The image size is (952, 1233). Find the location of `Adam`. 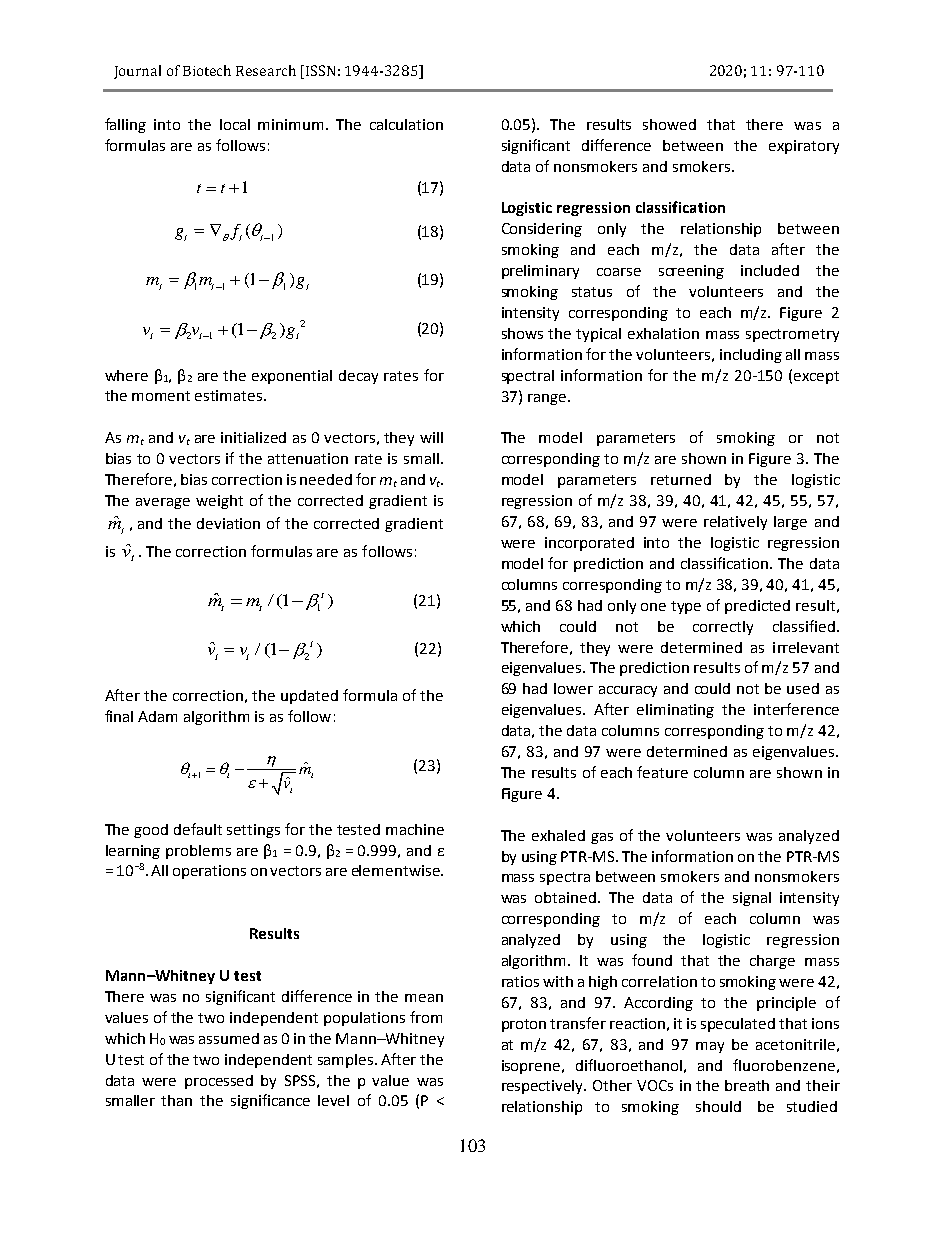

Adam is located at coordinates (157, 716).
